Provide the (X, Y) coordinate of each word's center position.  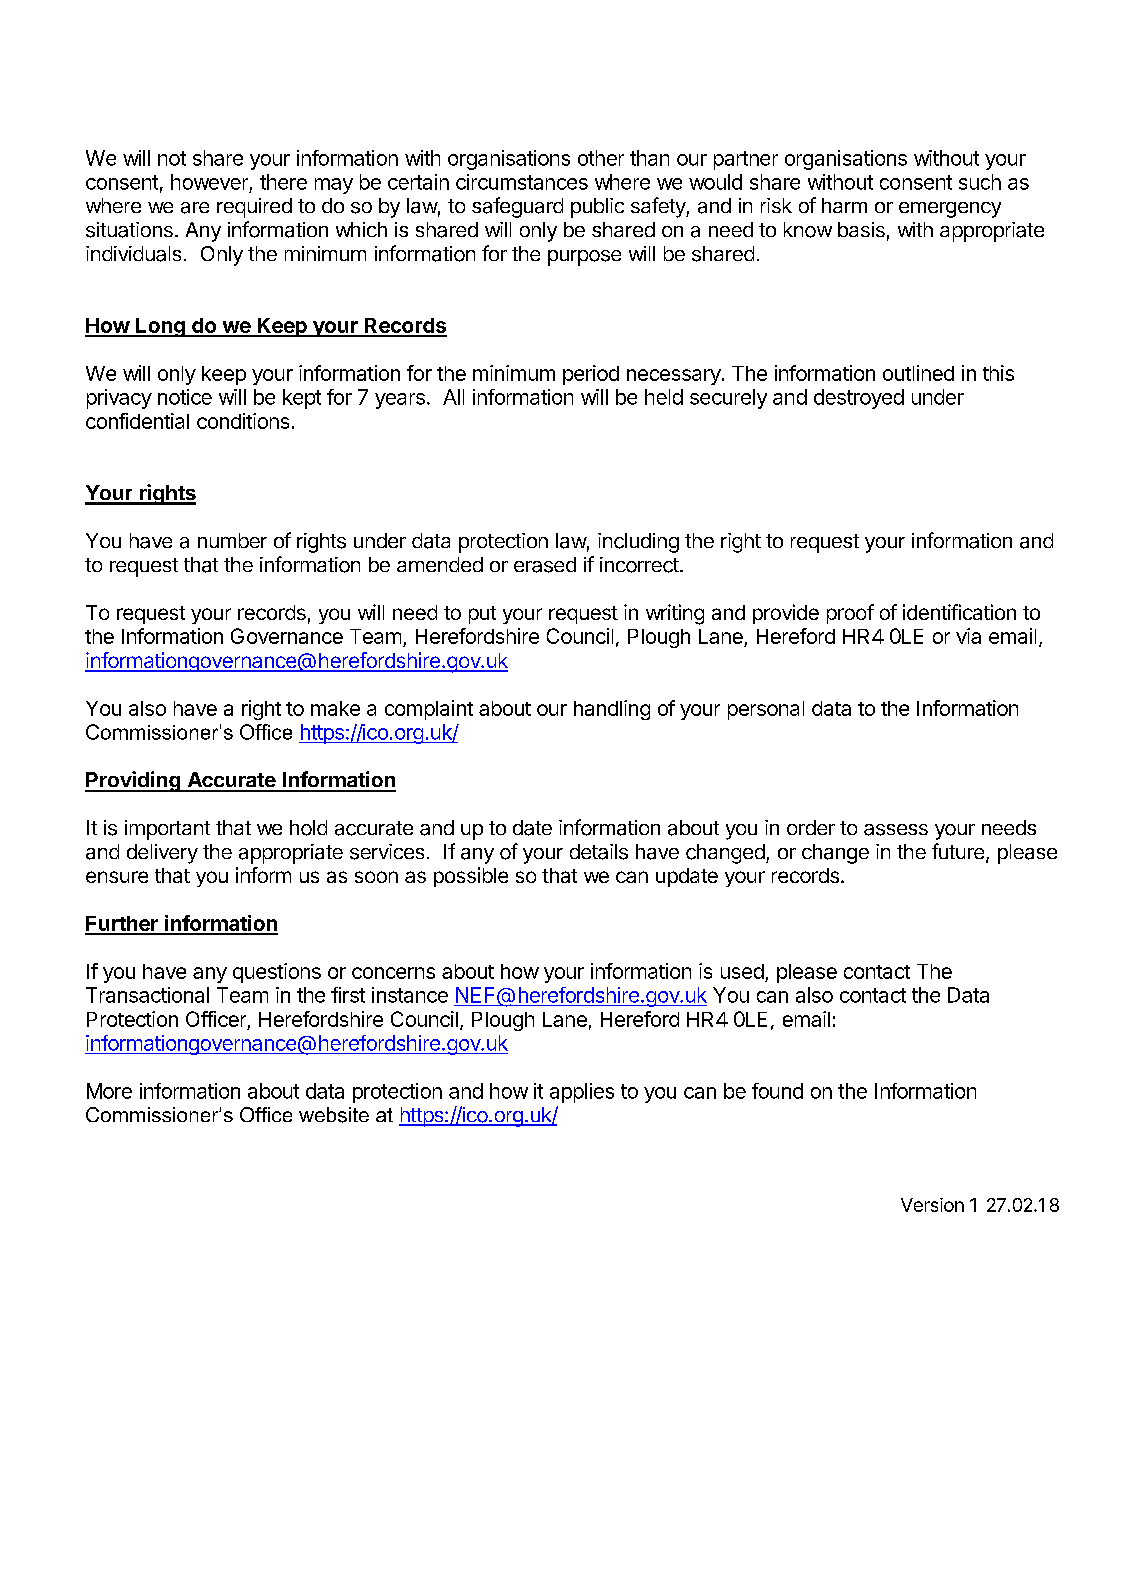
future (959, 852)
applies (582, 1093)
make (335, 708)
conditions (243, 421)
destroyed (859, 399)
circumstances (522, 182)
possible (471, 877)
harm (844, 205)
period (591, 375)
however (209, 182)
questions (277, 973)
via (968, 636)
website (334, 1115)
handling (612, 710)
